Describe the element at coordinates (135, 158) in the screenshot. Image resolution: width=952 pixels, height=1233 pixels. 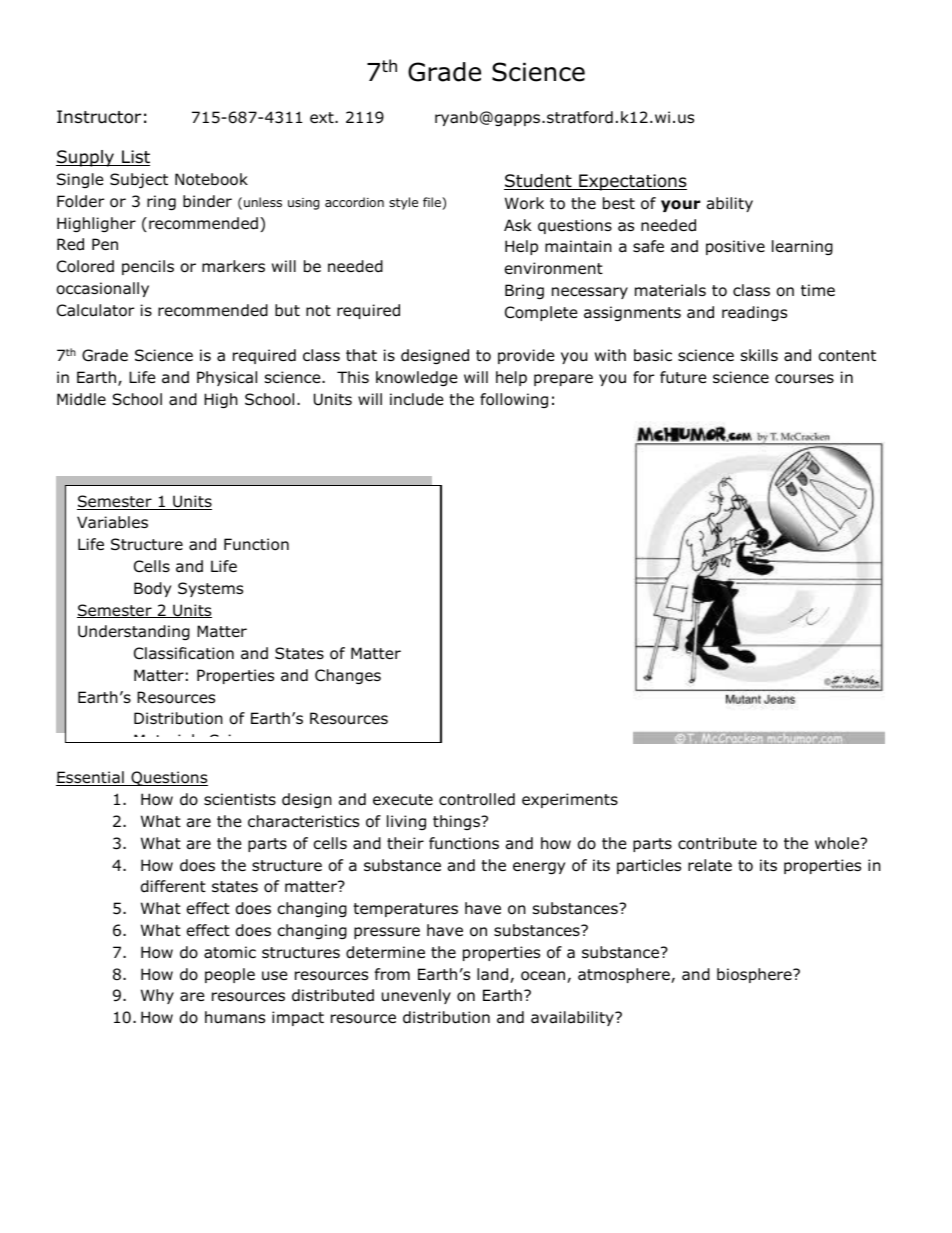
I see `List` at that location.
